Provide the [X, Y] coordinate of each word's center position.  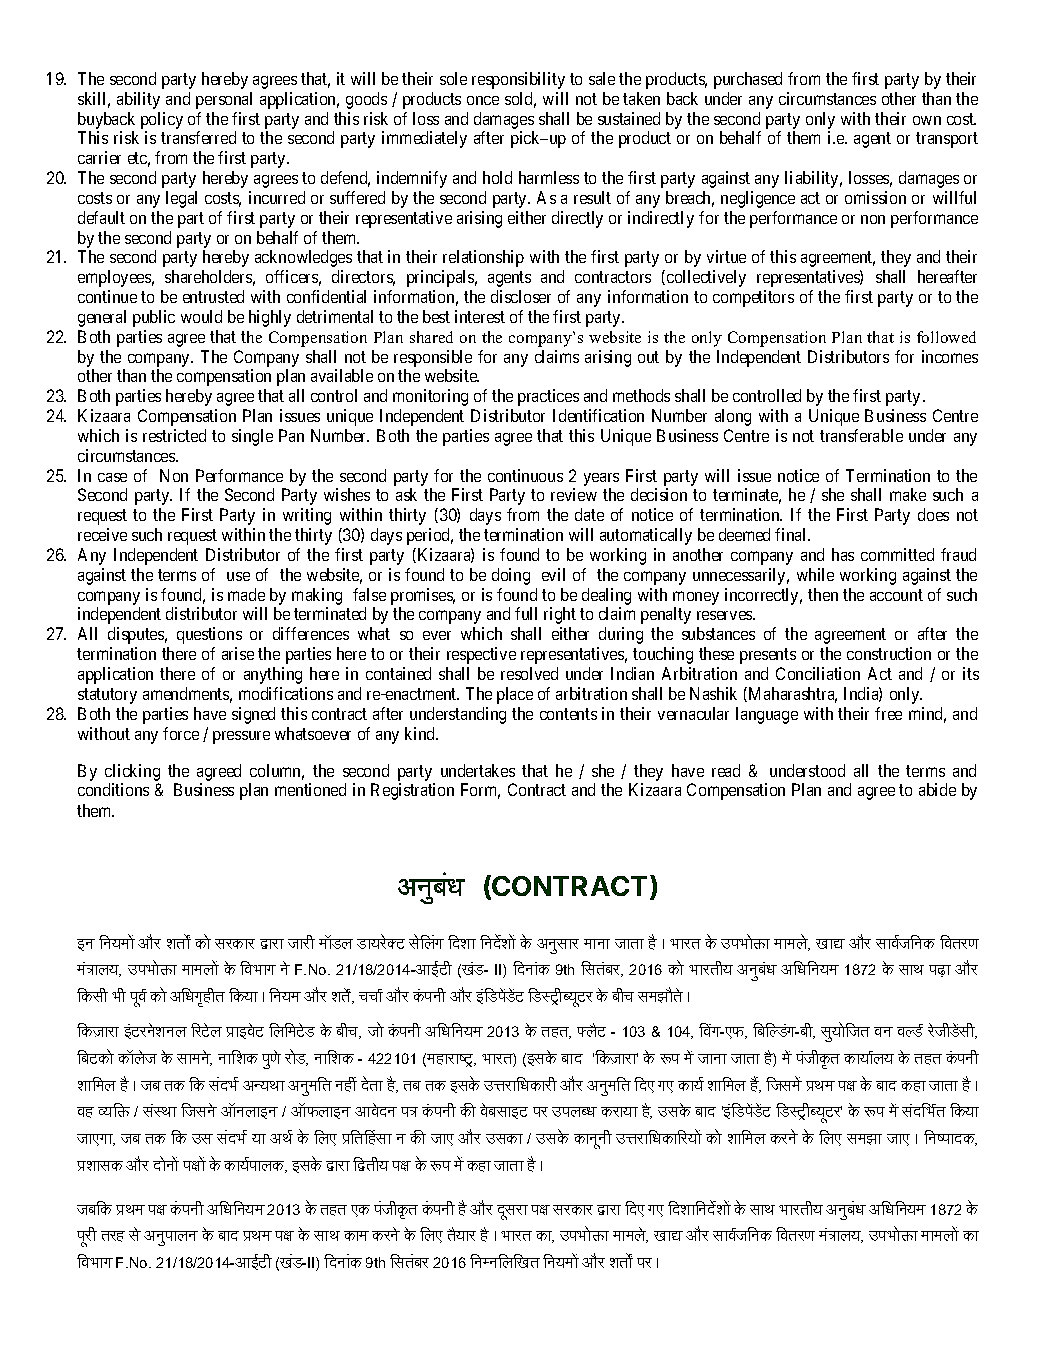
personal [224, 100]
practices [548, 397]
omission [875, 197]
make [908, 494]
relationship [483, 258]
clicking [132, 772]
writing [307, 516]
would [201, 316]
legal [181, 199]
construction [889, 653]
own [927, 120]
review [574, 494]
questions [209, 635]
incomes [950, 356]
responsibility [518, 80]
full [526, 613]
